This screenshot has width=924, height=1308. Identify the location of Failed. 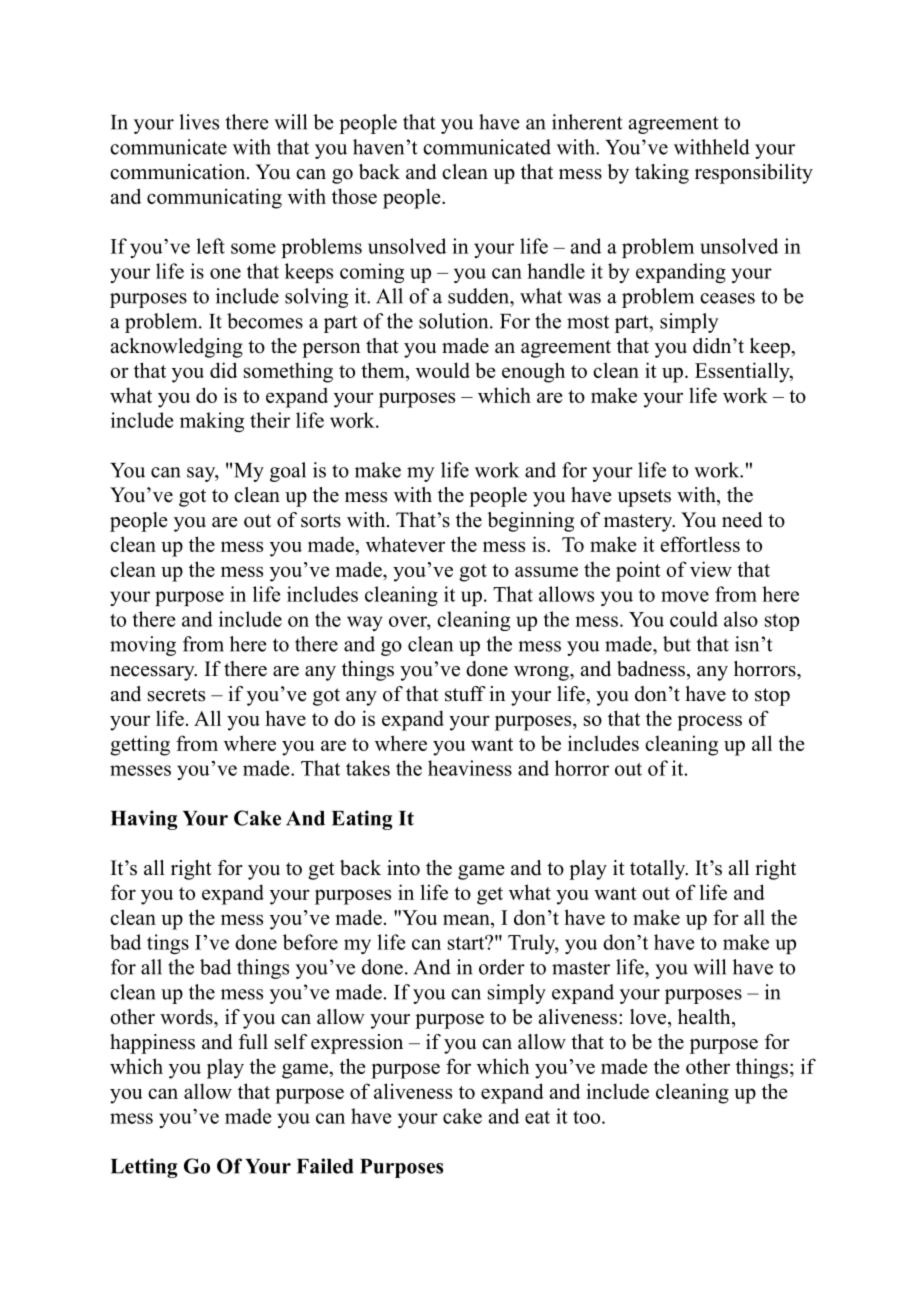
(325, 1166).
